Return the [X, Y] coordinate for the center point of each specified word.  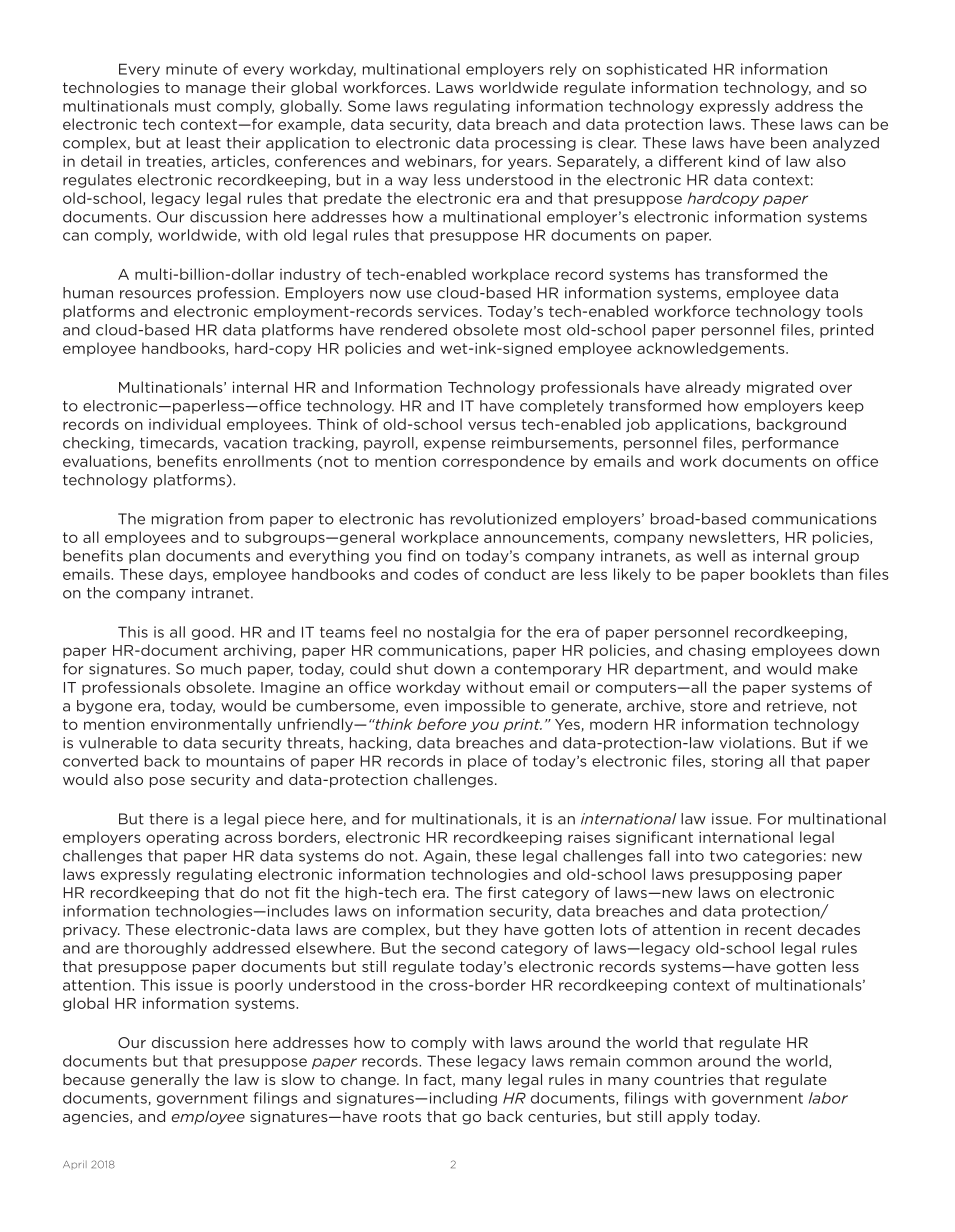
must [193, 106]
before [441, 724]
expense [455, 445]
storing [737, 762]
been [789, 143]
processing [535, 144]
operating [182, 839]
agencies [97, 1118]
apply [688, 1117]
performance [790, 444]
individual [184, 424]
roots [402, 1116]
